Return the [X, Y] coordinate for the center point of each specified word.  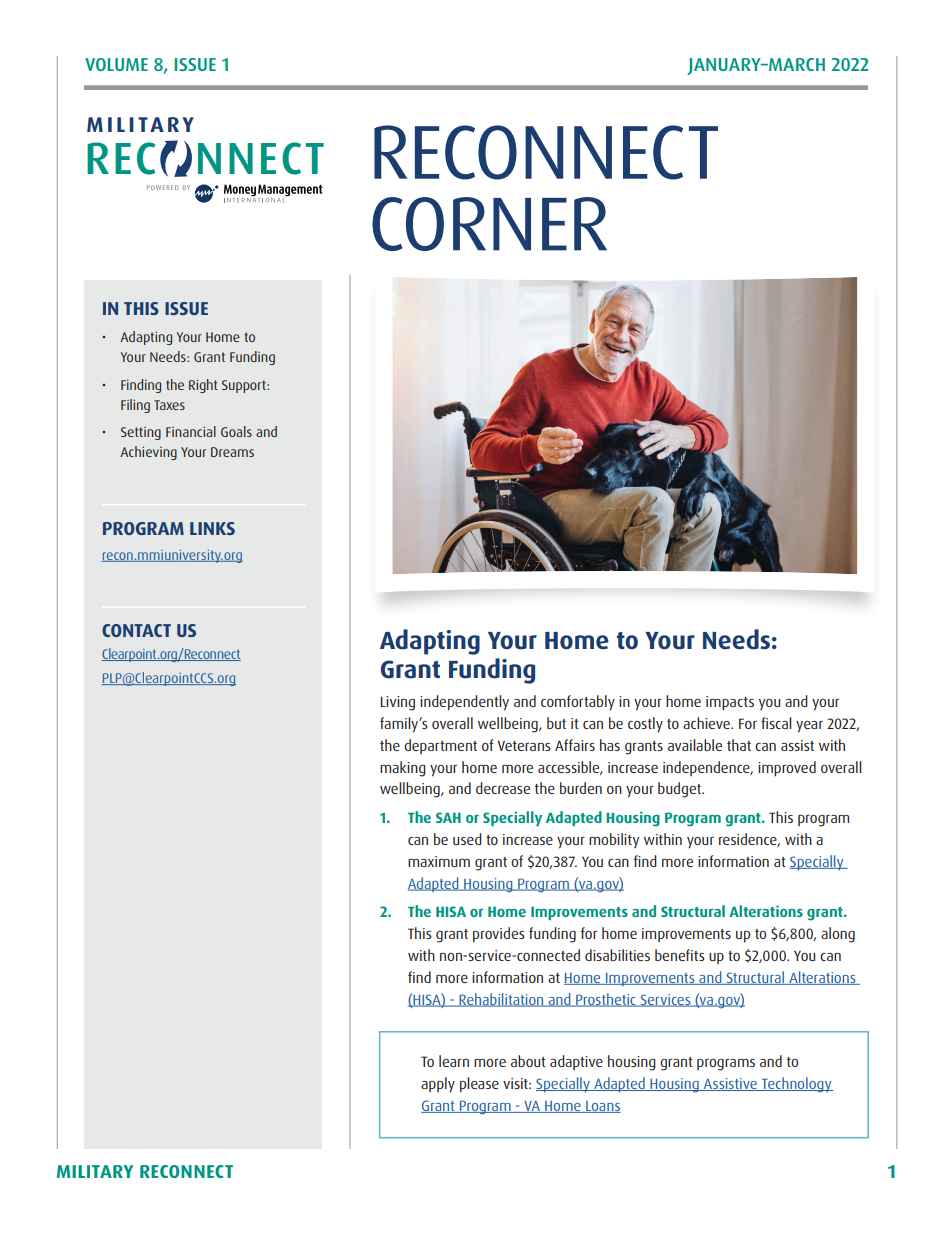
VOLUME [116, 64]
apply [438, 1084]
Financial [191, 431]
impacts [730, 703]
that [739, 745]
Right [203, 386]
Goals [236, 431]
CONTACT [136, 630]
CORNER [489, 224]
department [440, 746]
